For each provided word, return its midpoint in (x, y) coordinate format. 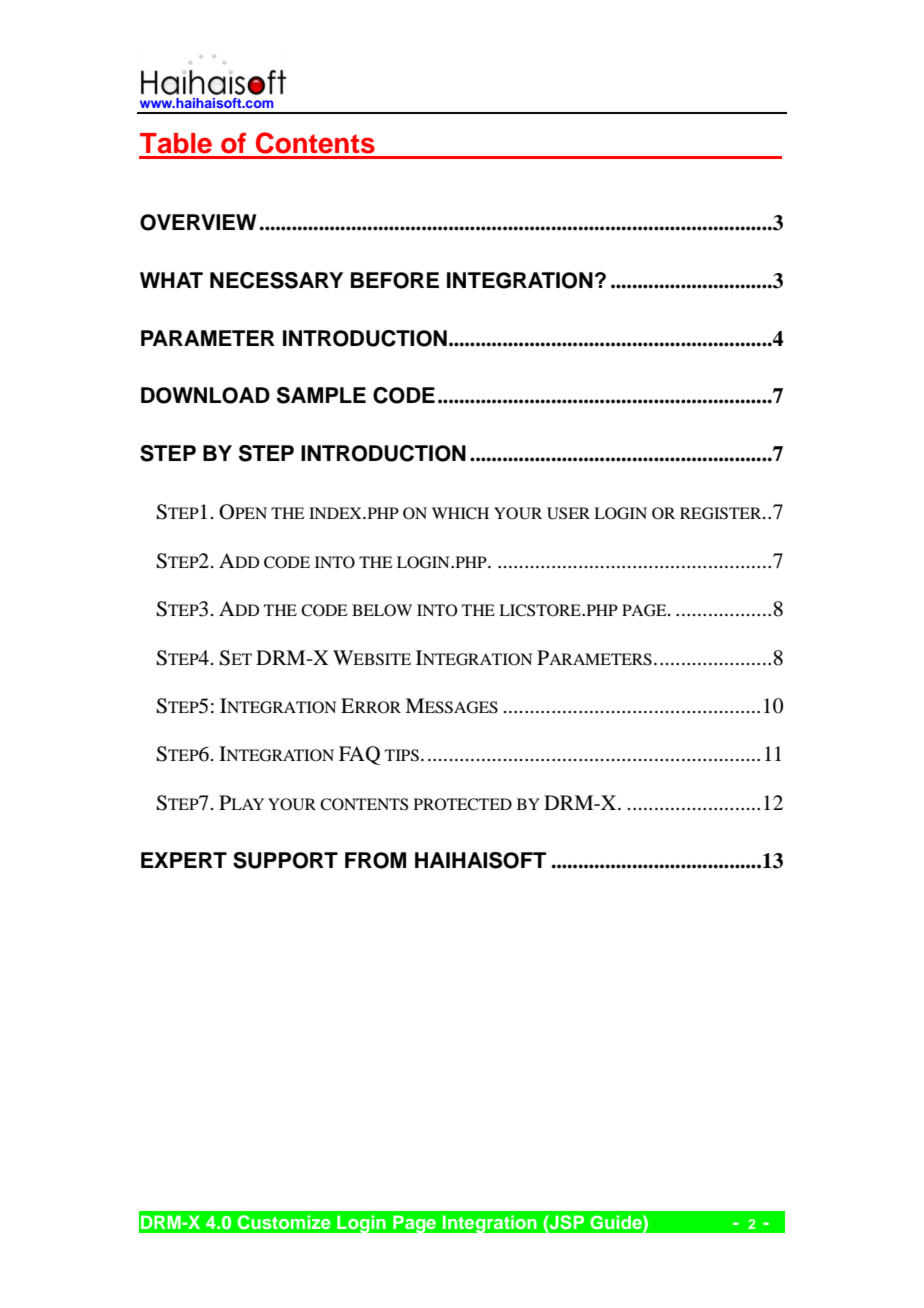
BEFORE (395, 280)
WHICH (460, 513)
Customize (284, 1222)
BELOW (382, 610)
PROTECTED (463, 804)
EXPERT (184, 860)
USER (568, 513)
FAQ (359, 755)
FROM (375, 860)
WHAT (171, 280)
